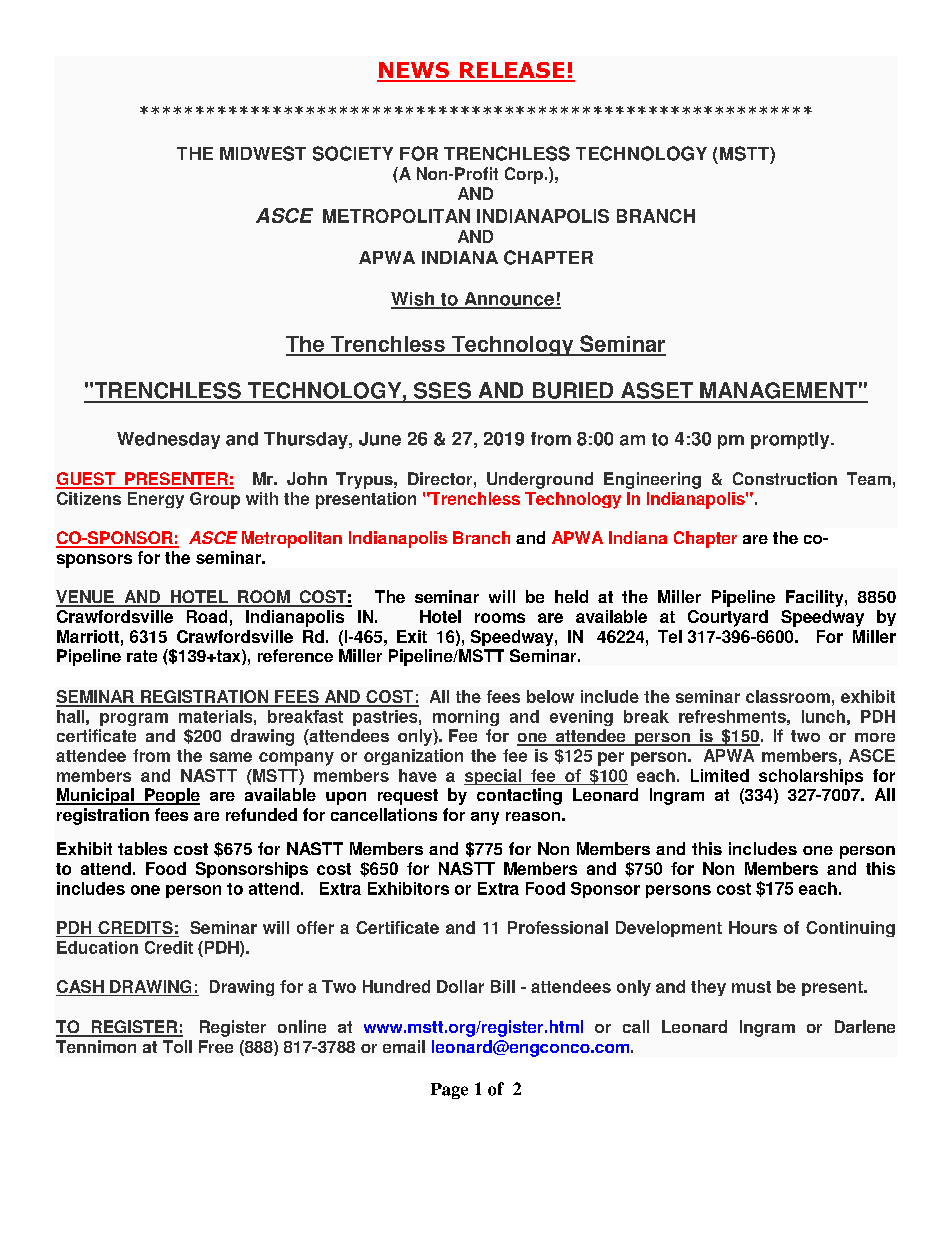 The width and height of the page is (952, 1233). Describe the element at coordinates (571, 596) in the page. I see `held` at that location.
